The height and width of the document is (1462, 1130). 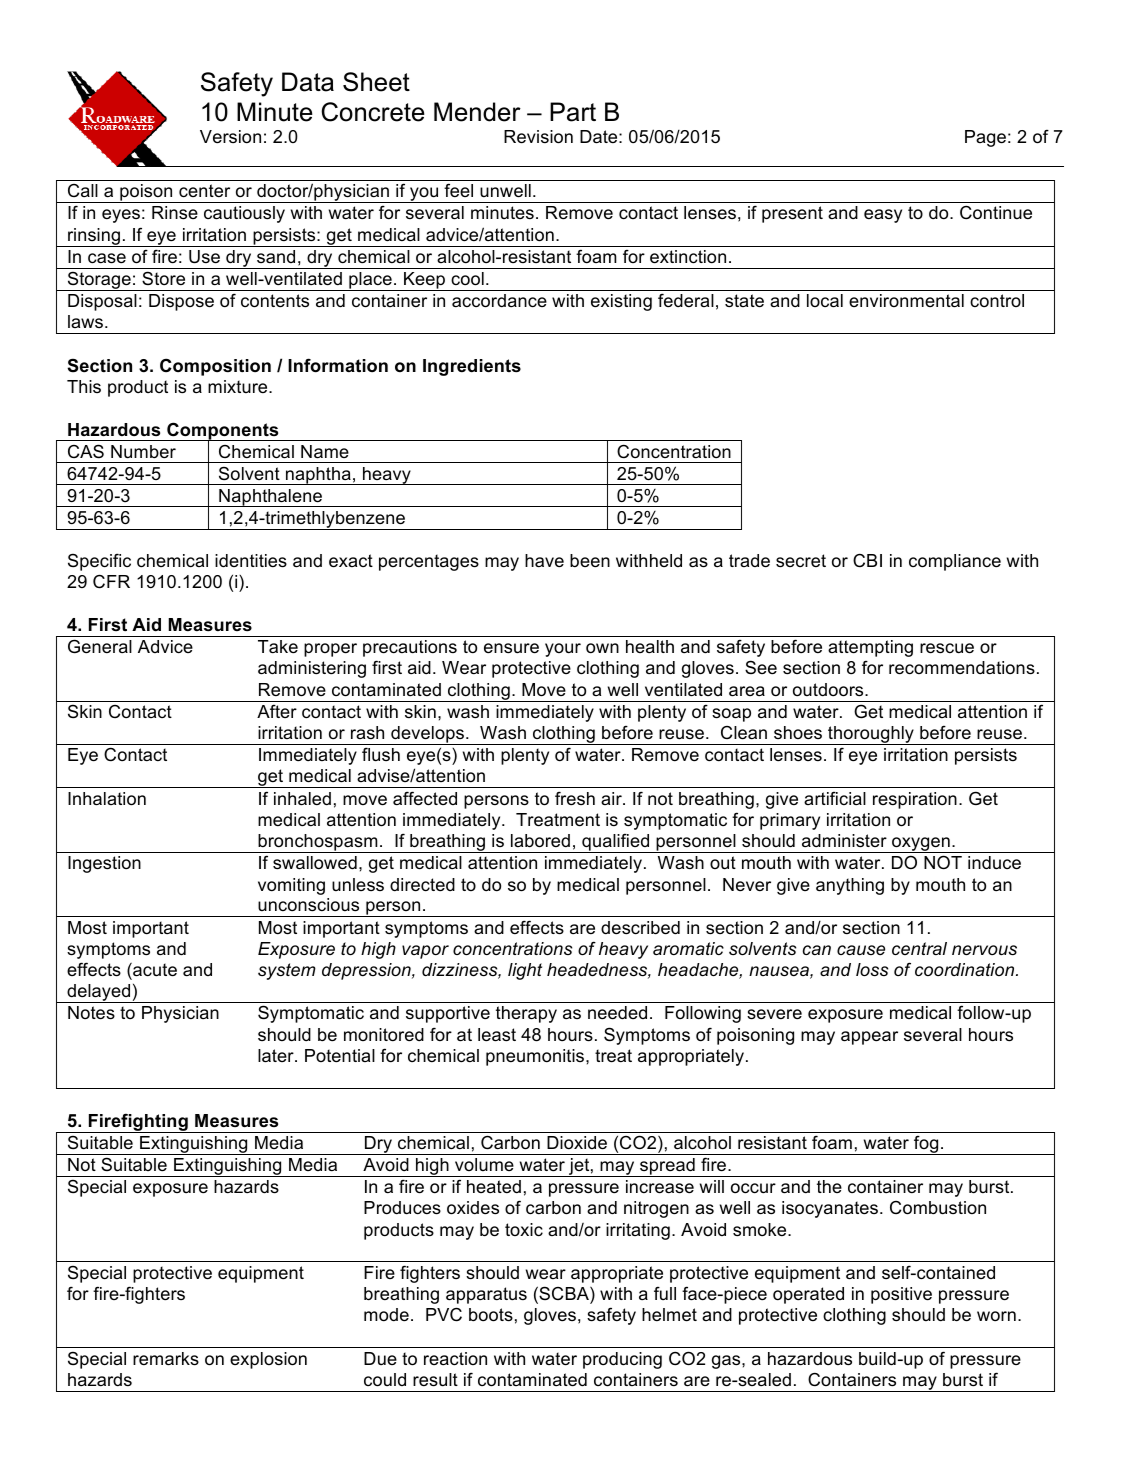 I want to click on Revision, so click(x=538, y=137).
